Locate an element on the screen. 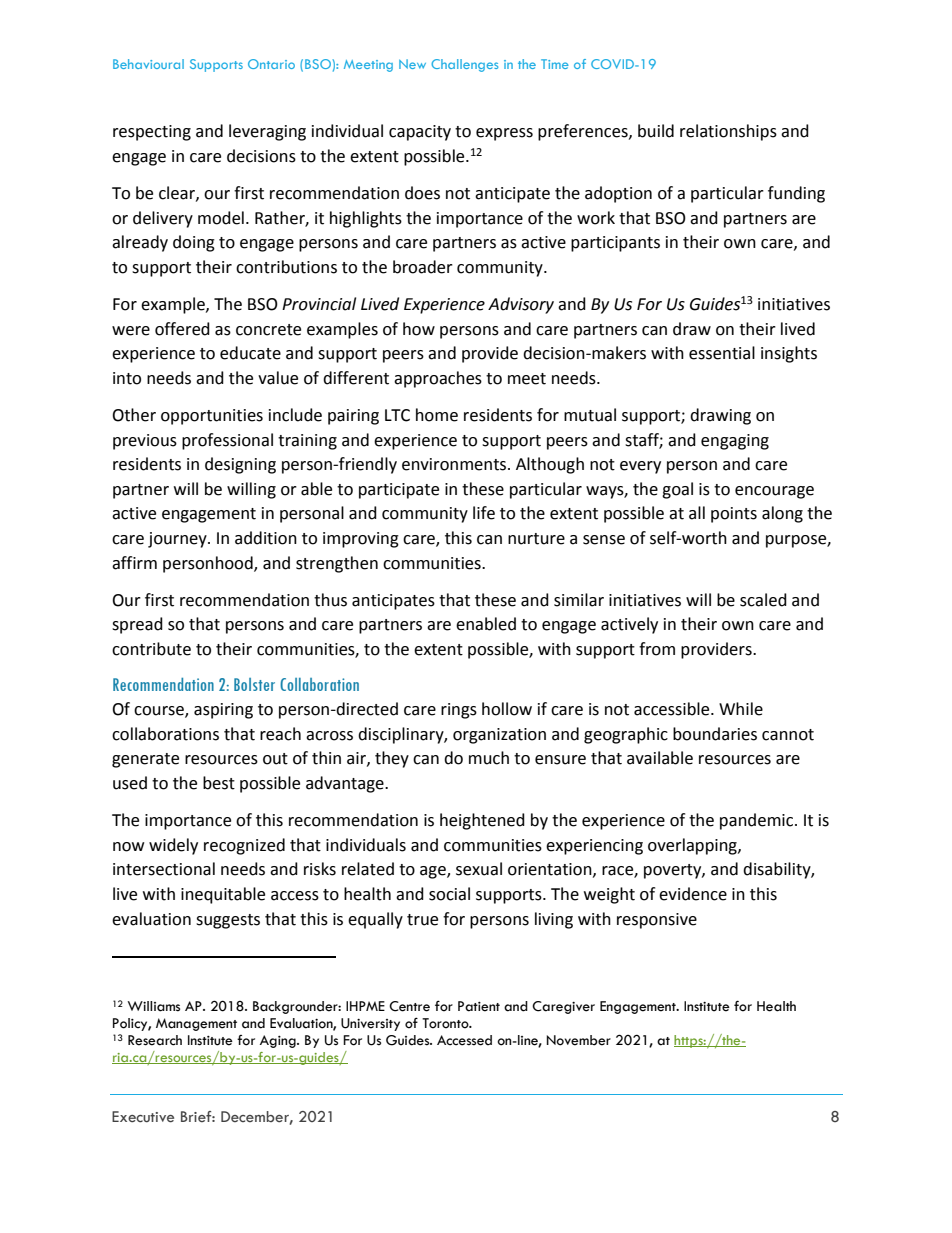  Executive is located at coordinates (143, 1117).
